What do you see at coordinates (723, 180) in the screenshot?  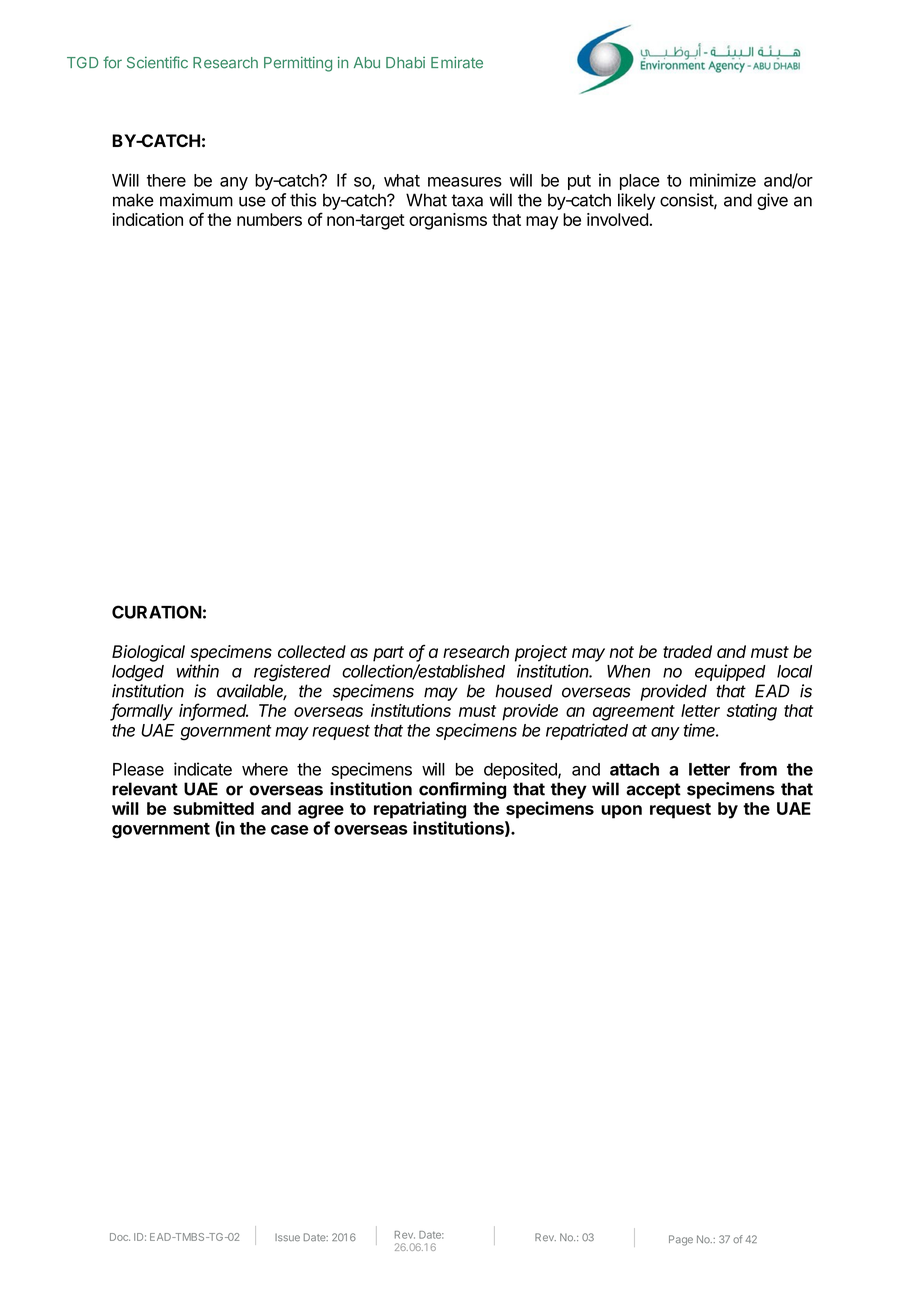 I see `minimize` at bounding box center [723, 180].
